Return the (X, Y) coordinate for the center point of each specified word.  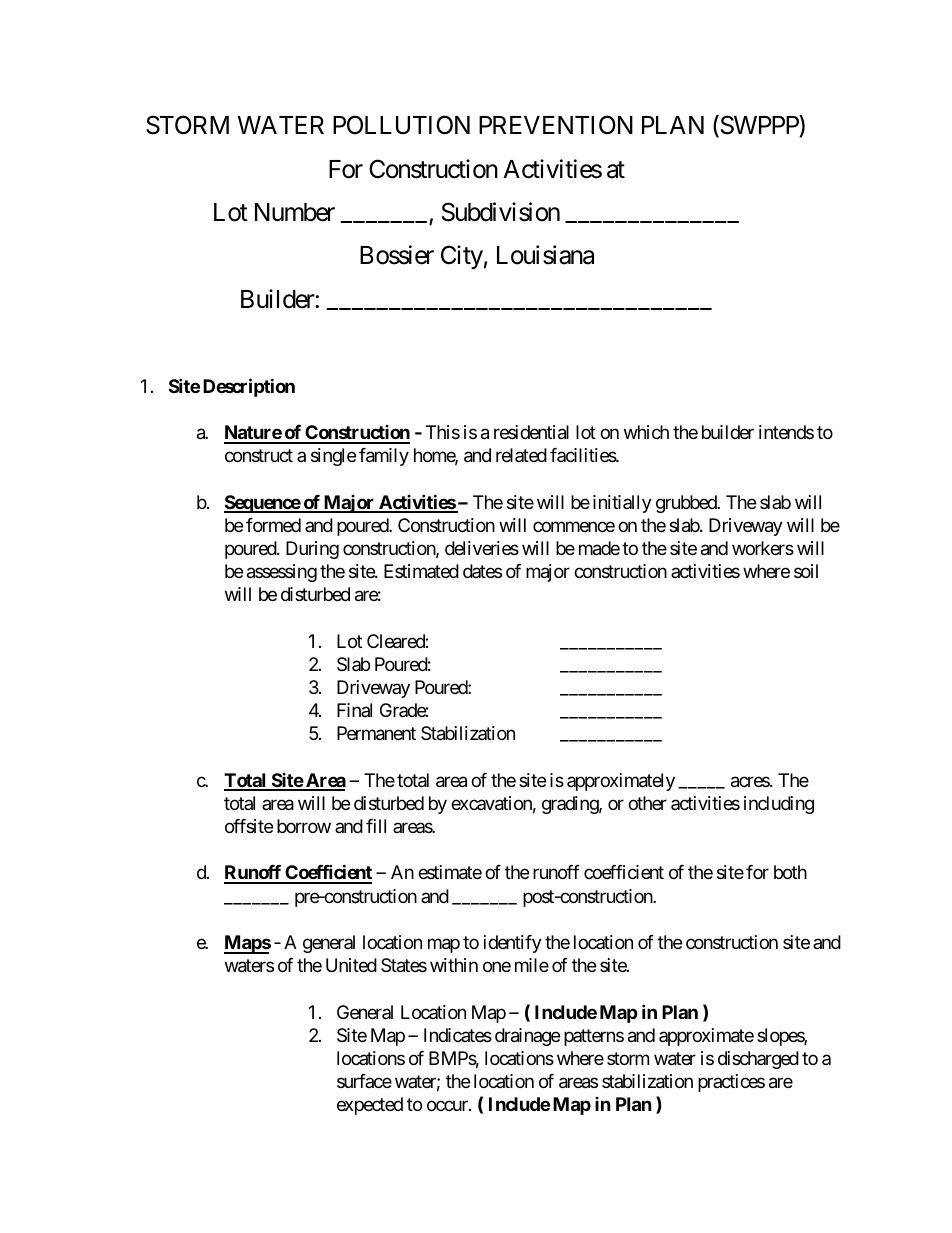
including (779, 805)
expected (370, 1106)
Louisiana (545, 255)
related (521, 455)
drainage (527, 1037)
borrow (304, 826)
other (647, 803)
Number (295, 212)
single (333, 457)
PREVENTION (556, 125)
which (646, 432)
